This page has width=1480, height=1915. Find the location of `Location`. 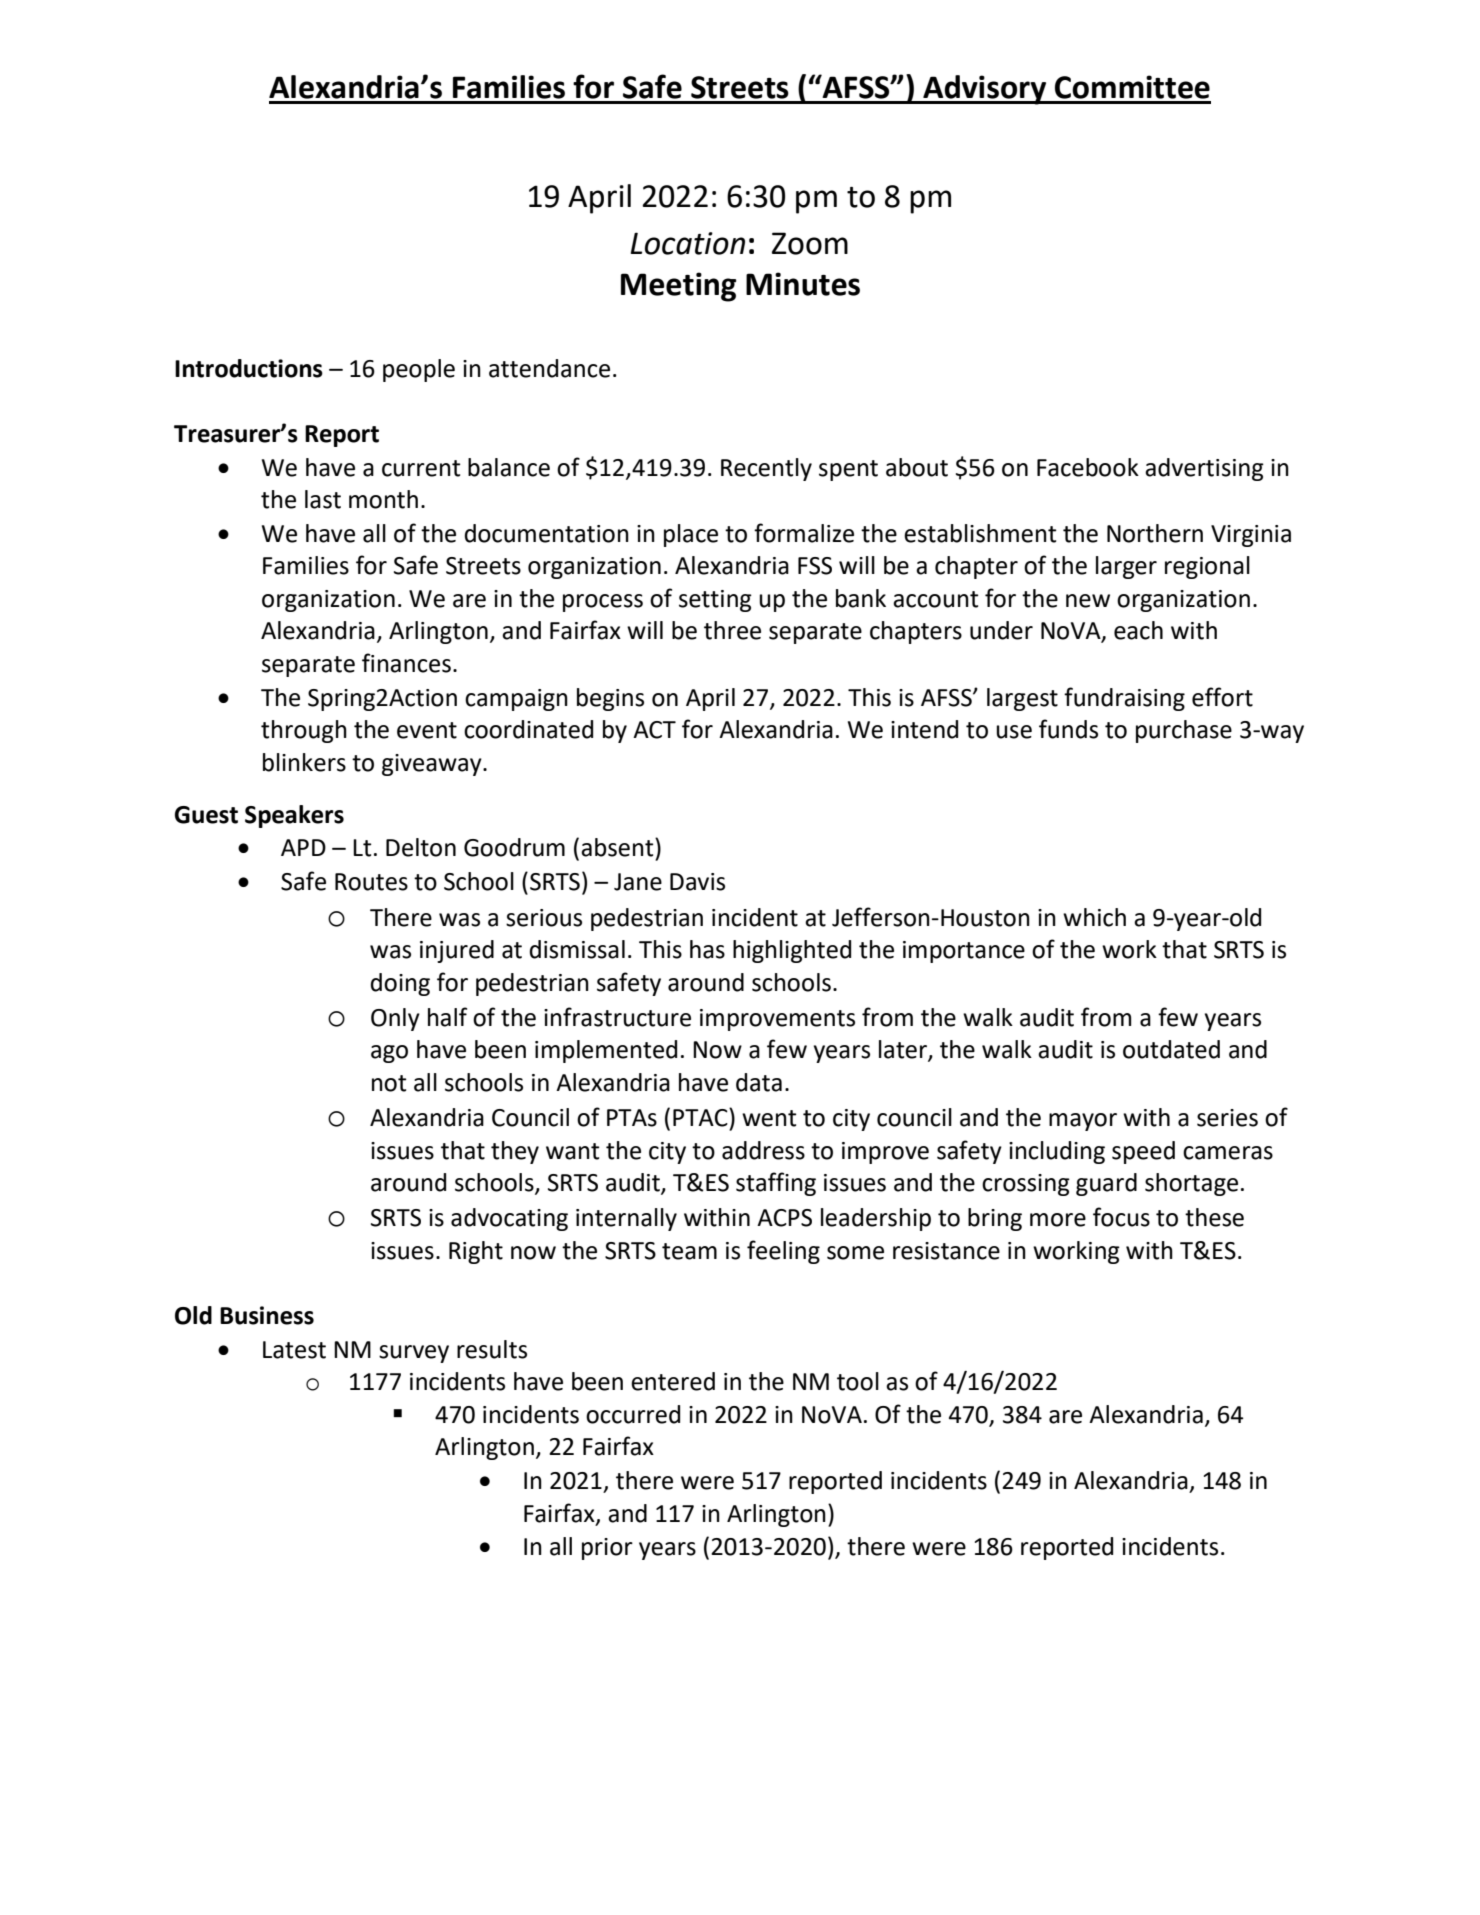

Location is located at coordinates (688, 243).
